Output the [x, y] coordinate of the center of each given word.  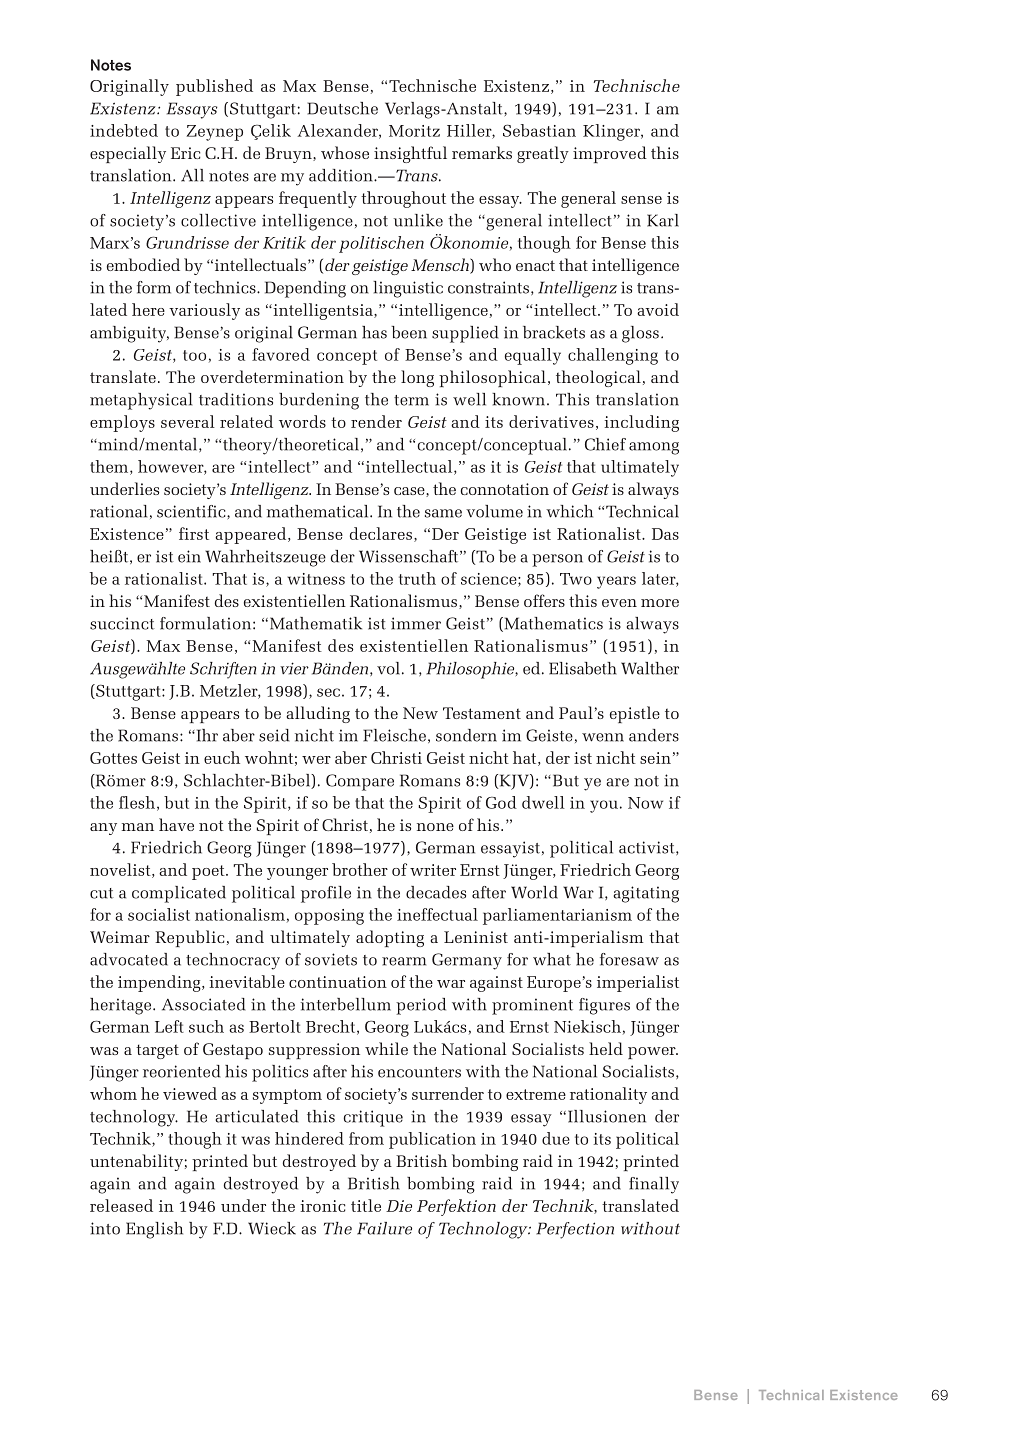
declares [381, 533]
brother [360, 869]
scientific [192, 511]
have [176, 824]
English [154, 1230]
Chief [605, 444]
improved [610, 154]
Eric [185, 153]
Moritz [414, 131]
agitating [646, 894]
